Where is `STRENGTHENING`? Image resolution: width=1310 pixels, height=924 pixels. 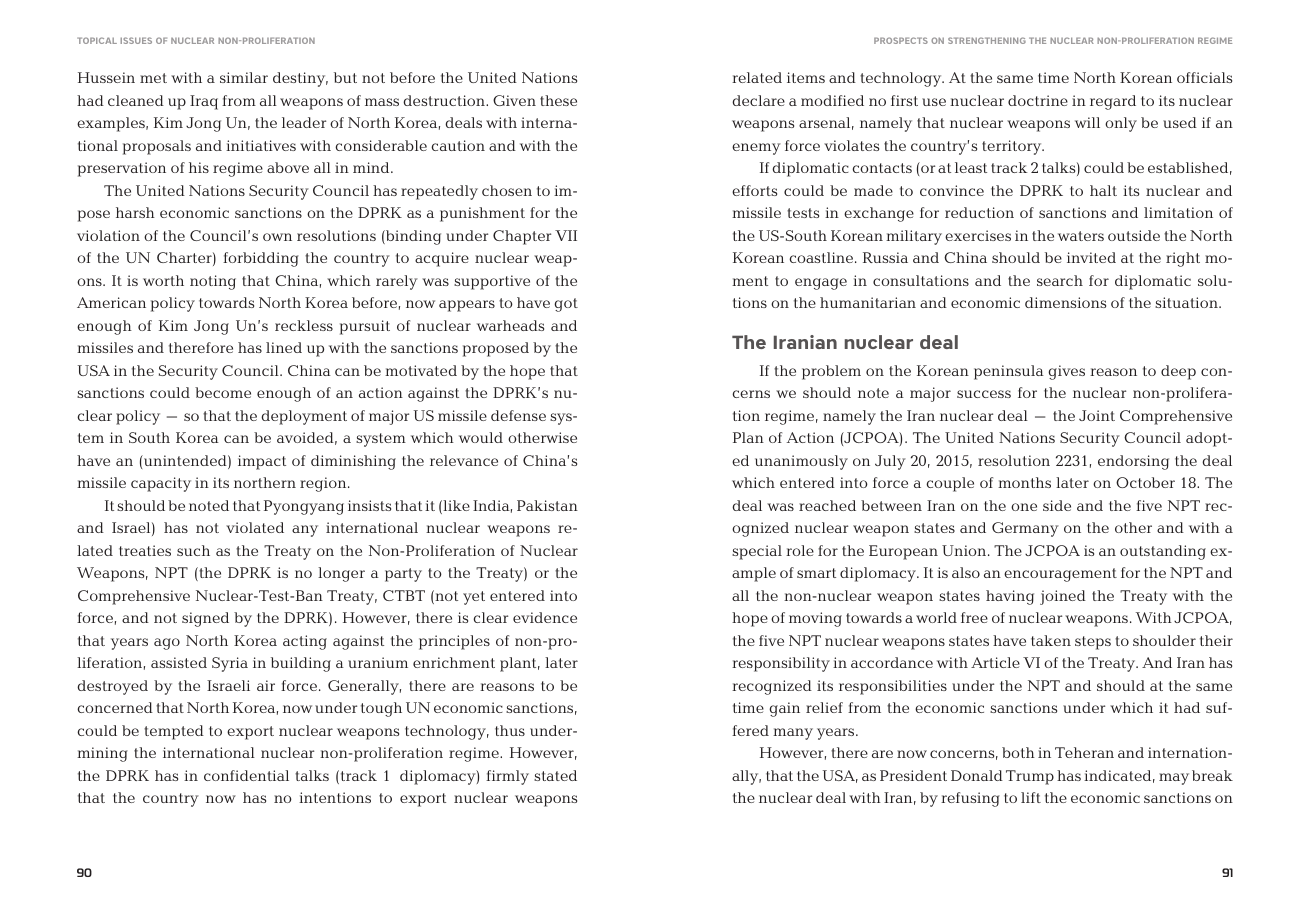 STRENGTHENING is located at coordinates (987, 40).
